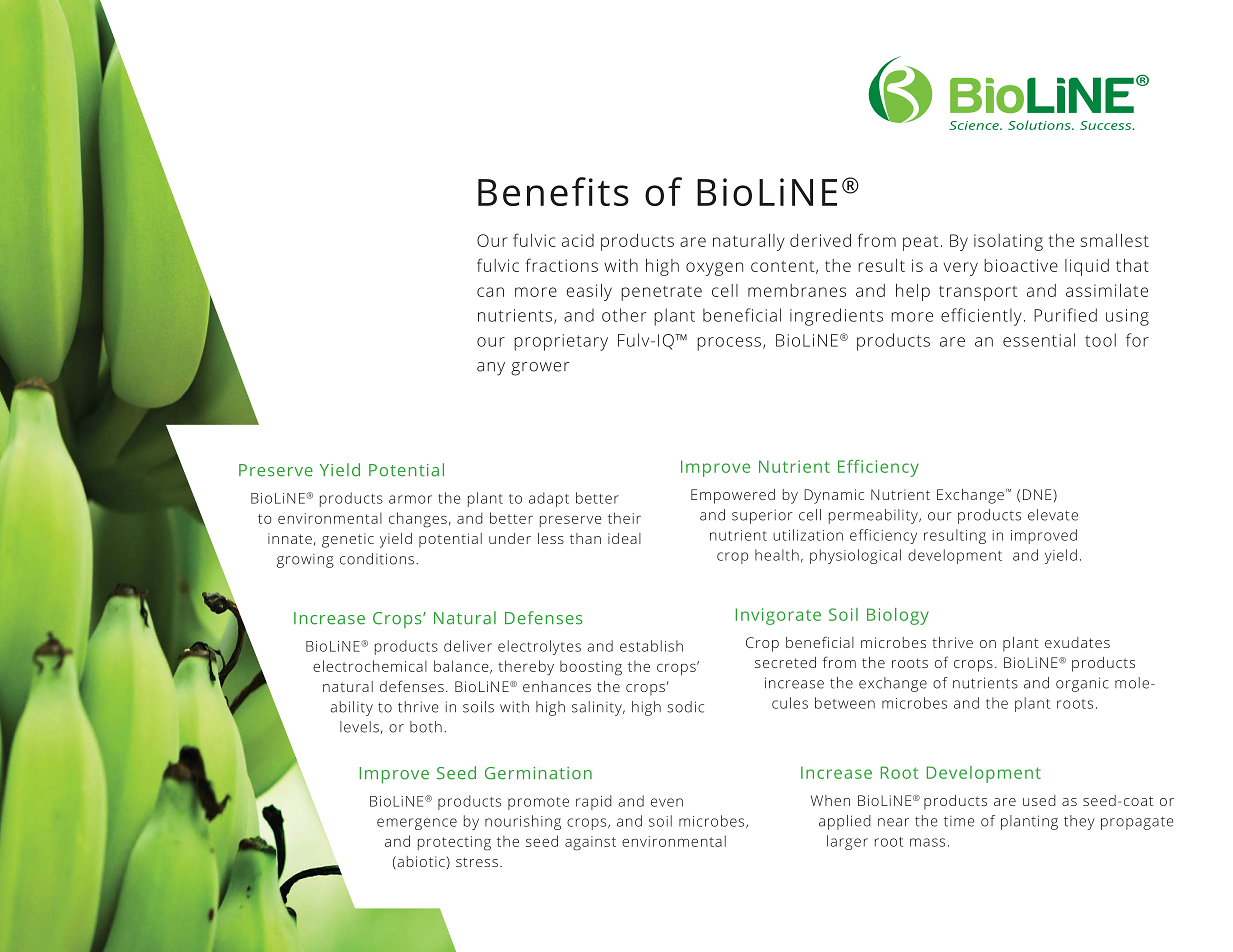  What do you see at coordinates (553, 191) in the screenshot?
I see `Benefits` at bounding box center [553, 191].
